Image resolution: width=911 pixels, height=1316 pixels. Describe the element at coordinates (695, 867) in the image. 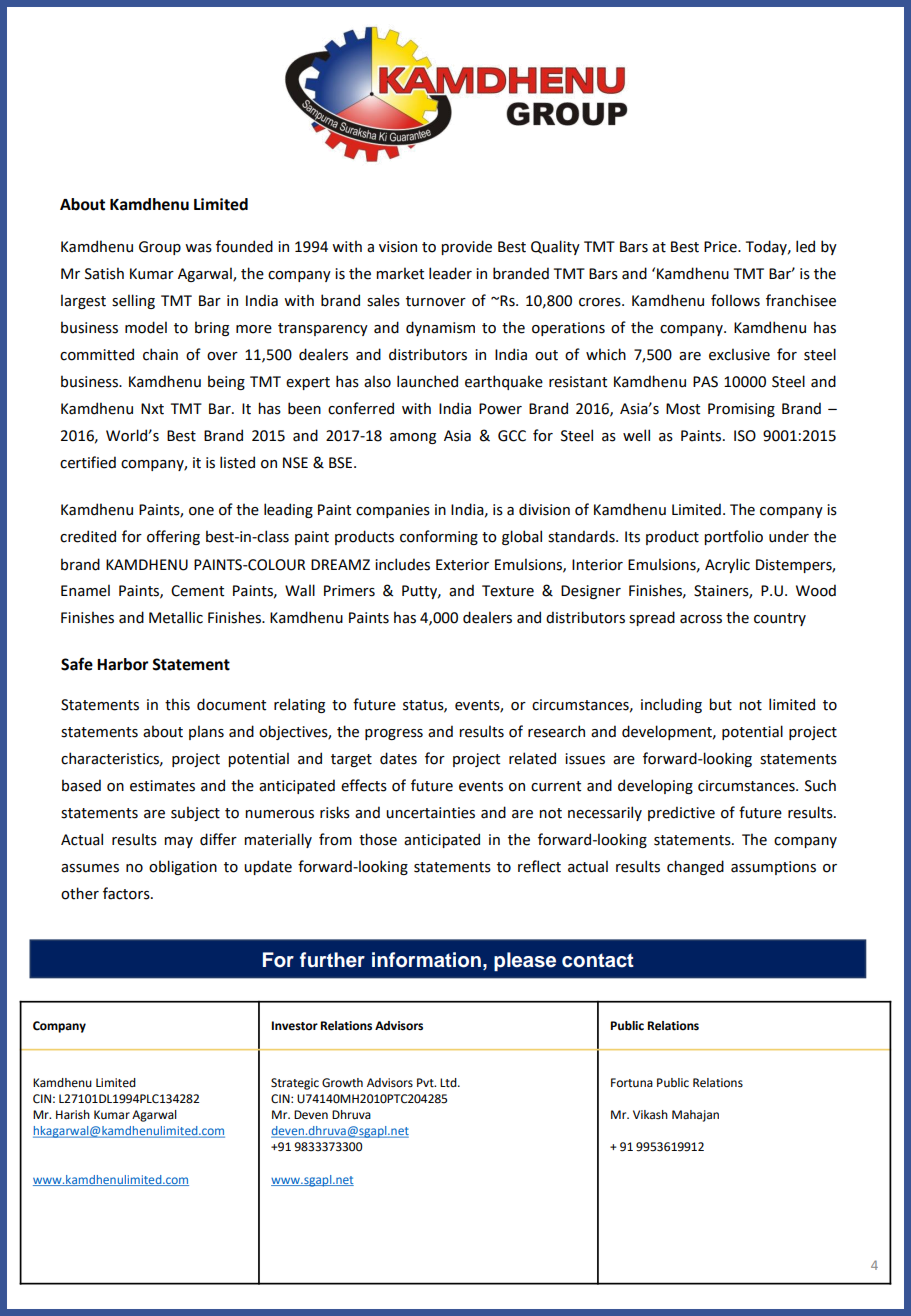

I see `changed` at that location.
